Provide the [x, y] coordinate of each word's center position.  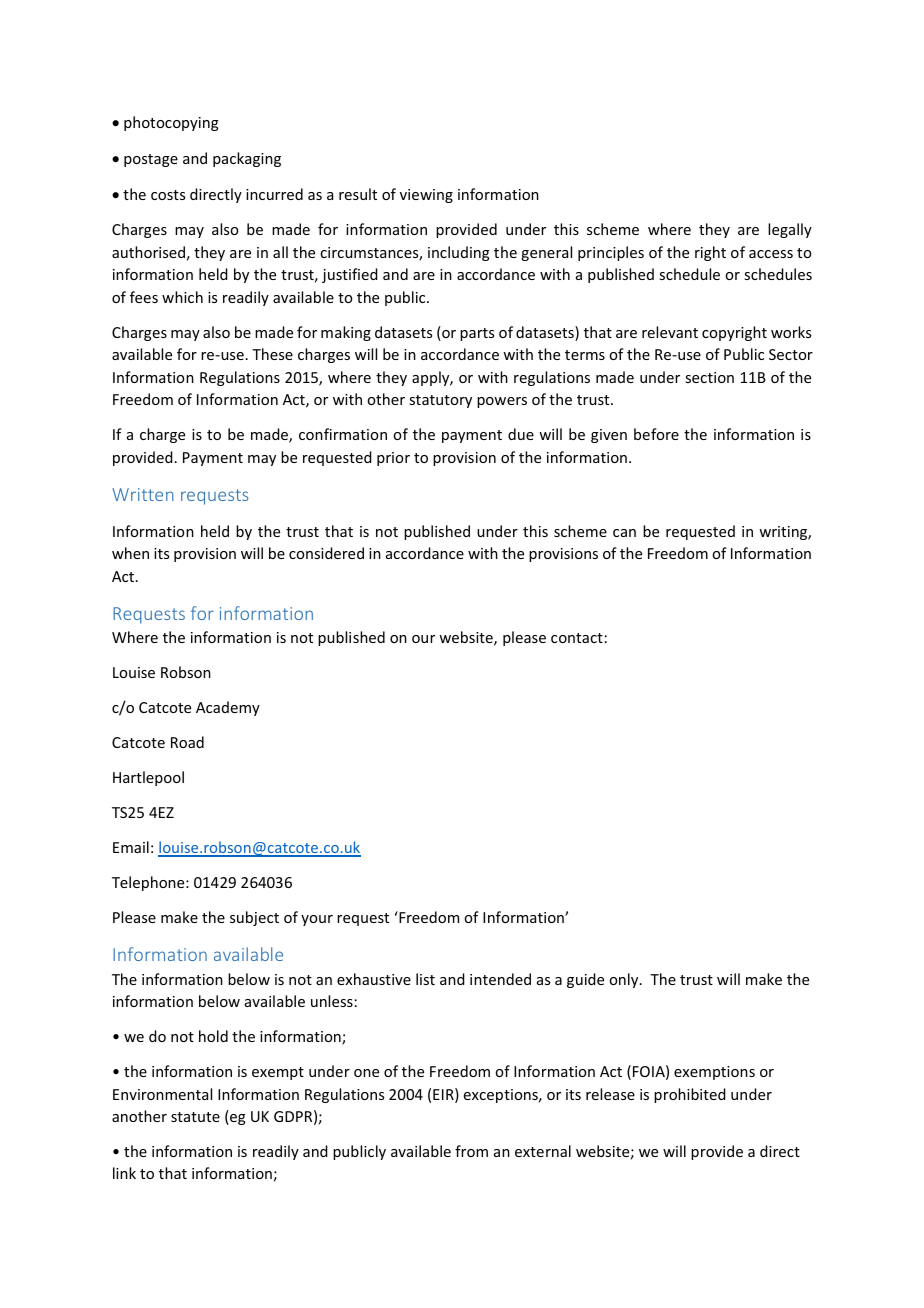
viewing [426, 196]
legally [790, 230]
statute [195, 1117]
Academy [228, 708]
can [624, 533]
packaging [247, 159]
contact [577, 638]
